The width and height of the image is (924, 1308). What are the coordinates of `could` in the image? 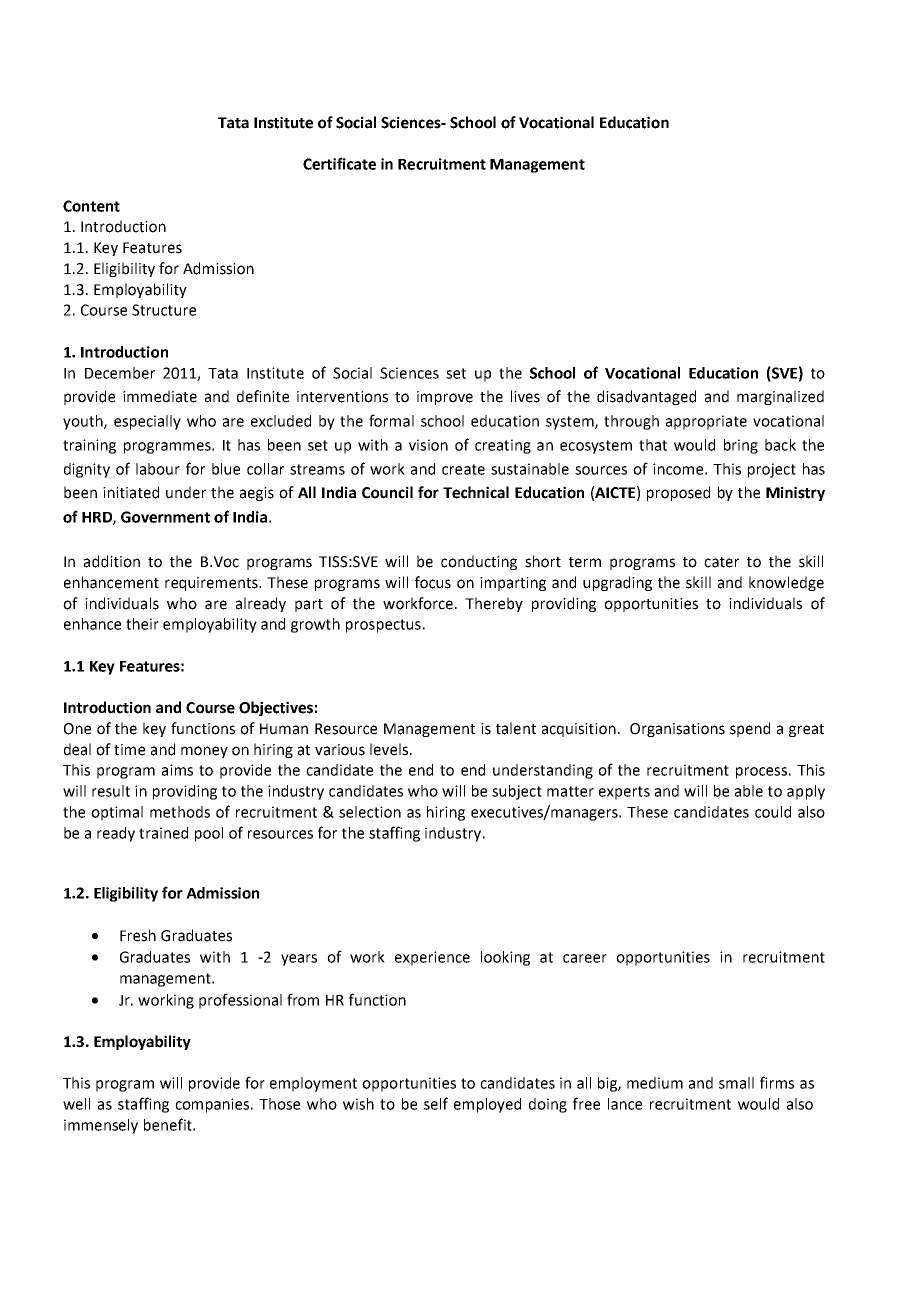 It's located at (773, 812).
